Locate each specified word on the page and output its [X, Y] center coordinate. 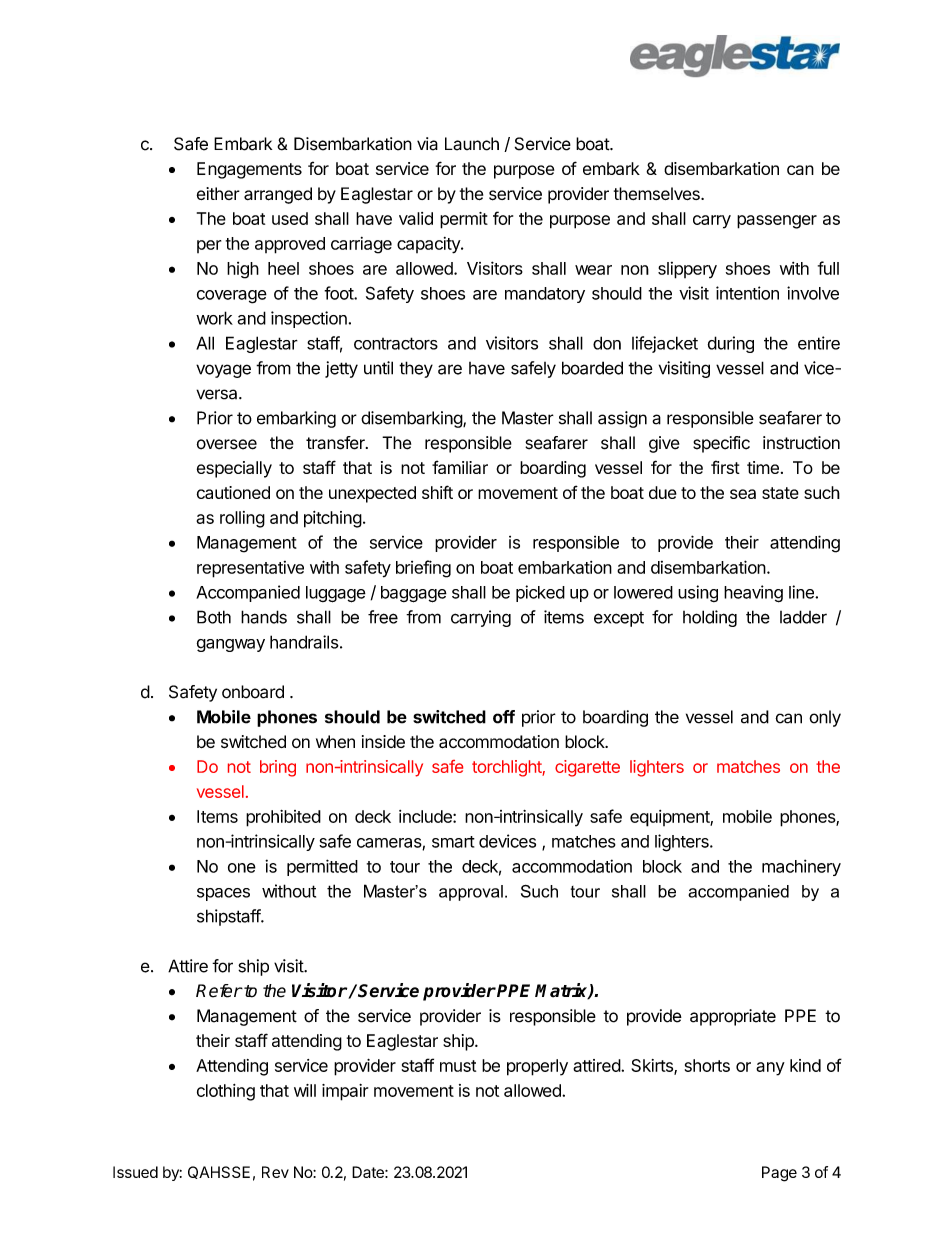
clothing [226, 1092]
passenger [777, 222]
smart [453, 842]
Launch [472, 144]
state [780, 493]
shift [437, 492]
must [458, 1066]
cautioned [233, 492]
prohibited [283, 818]
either [218, 193]
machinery [801, 867]
